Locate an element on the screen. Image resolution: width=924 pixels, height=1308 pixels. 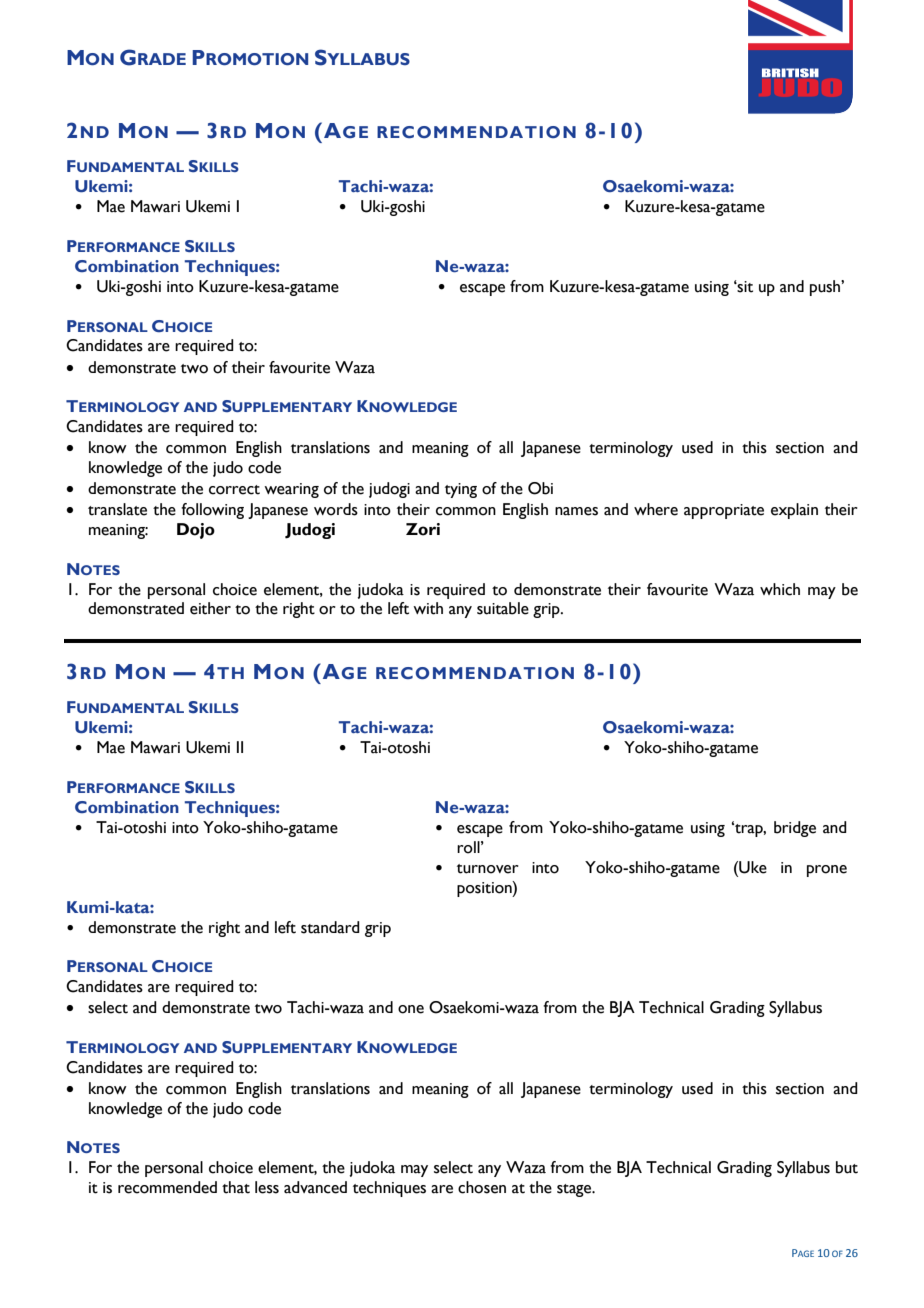
which is located at coordinates (780, 589).
